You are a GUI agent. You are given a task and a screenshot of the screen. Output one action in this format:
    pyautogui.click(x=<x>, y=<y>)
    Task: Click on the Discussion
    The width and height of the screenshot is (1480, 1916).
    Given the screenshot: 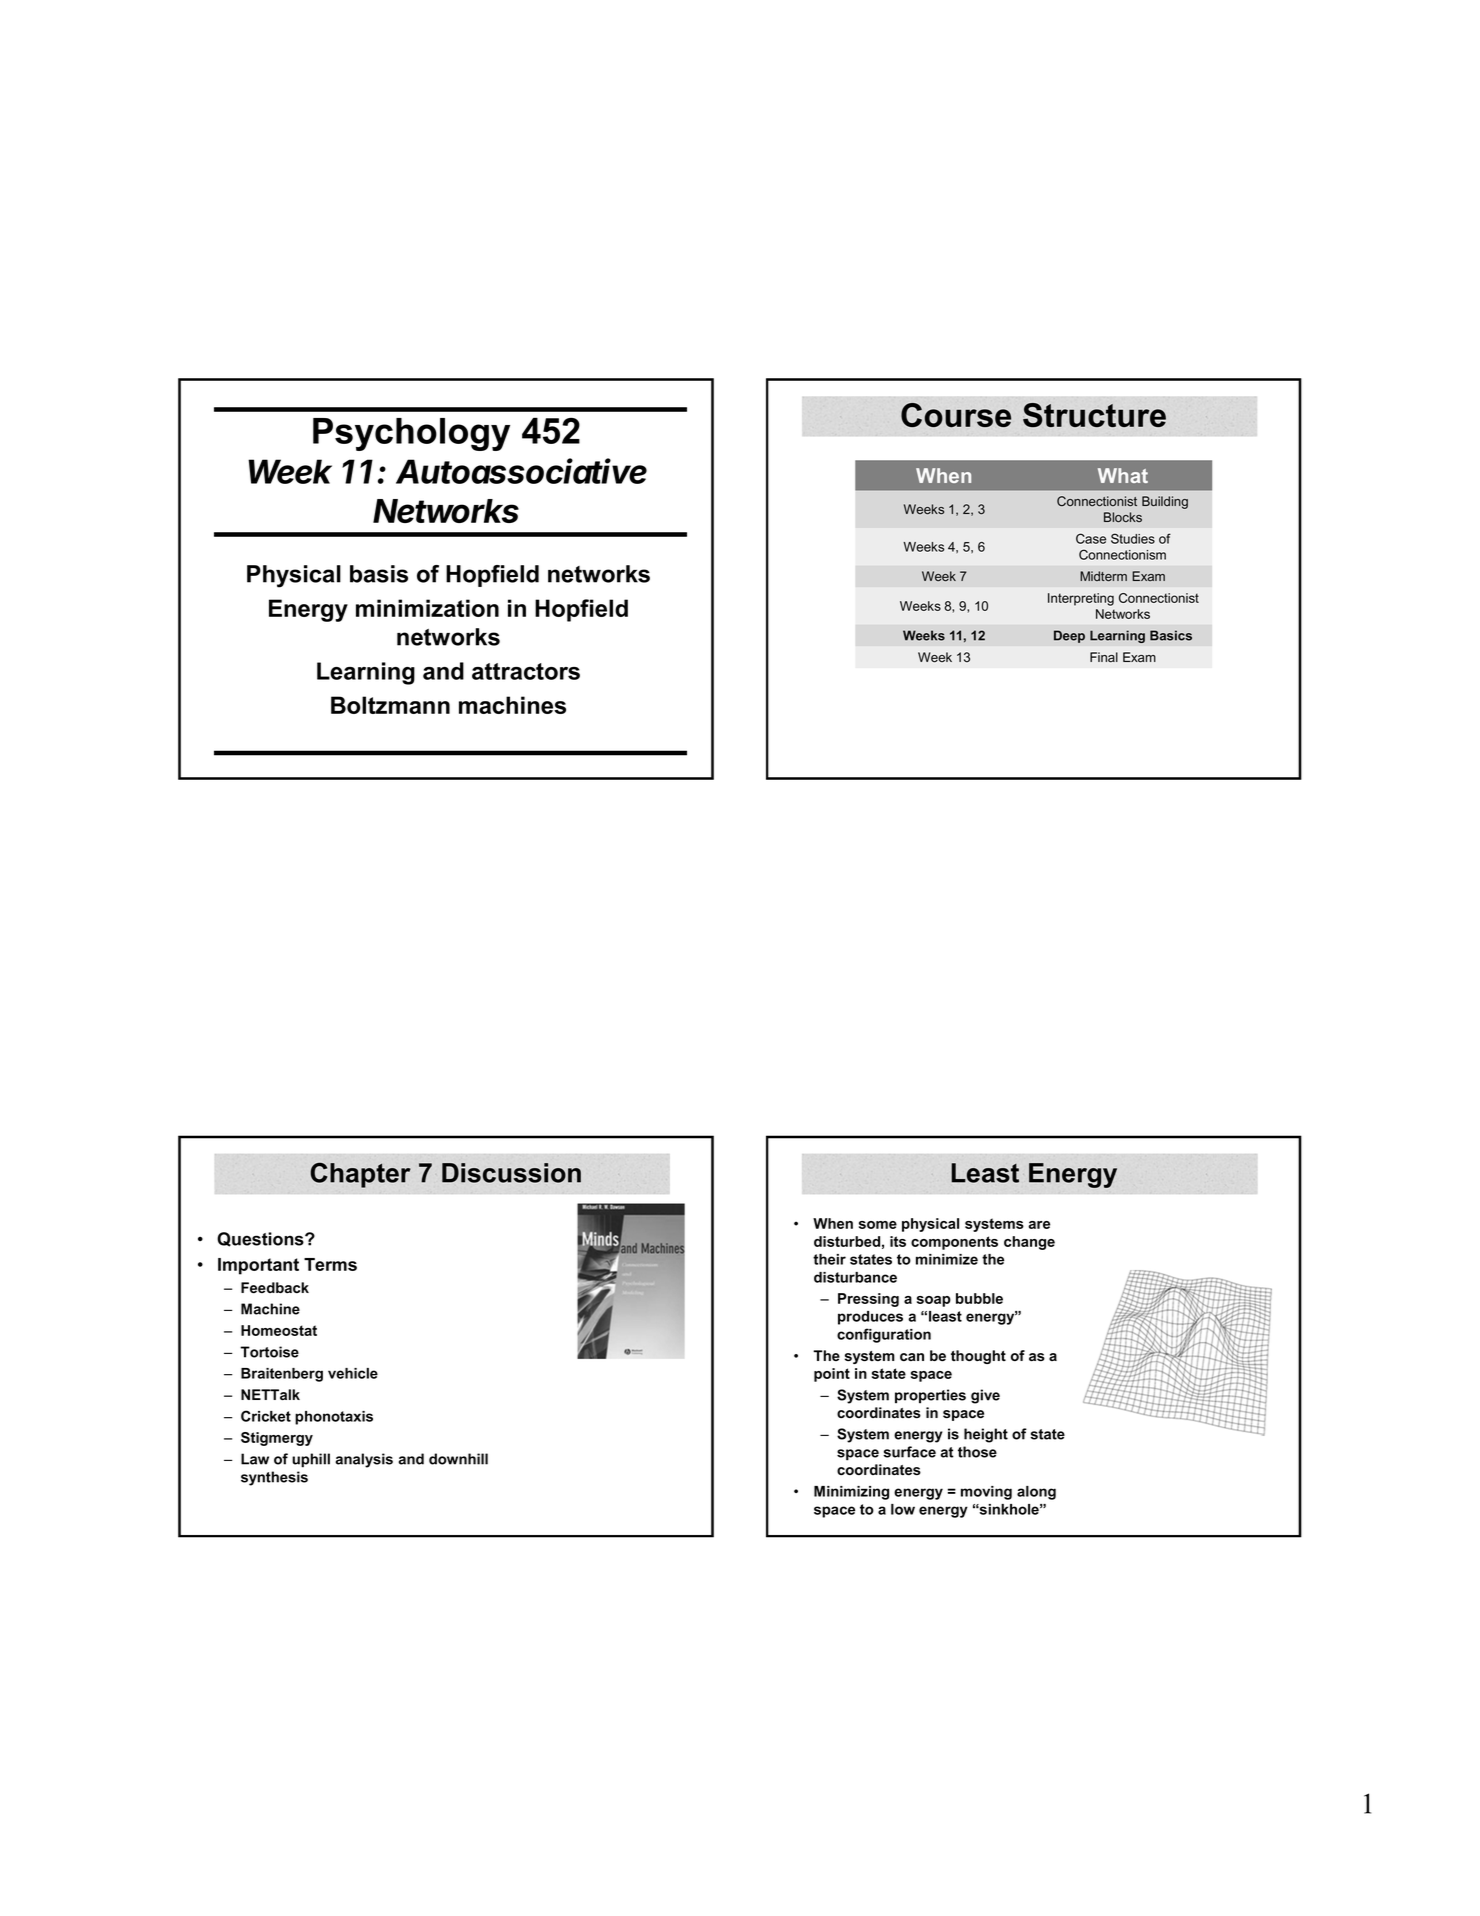 What is the action you would take?
    pyautogui.click(x=511, y=1173)
